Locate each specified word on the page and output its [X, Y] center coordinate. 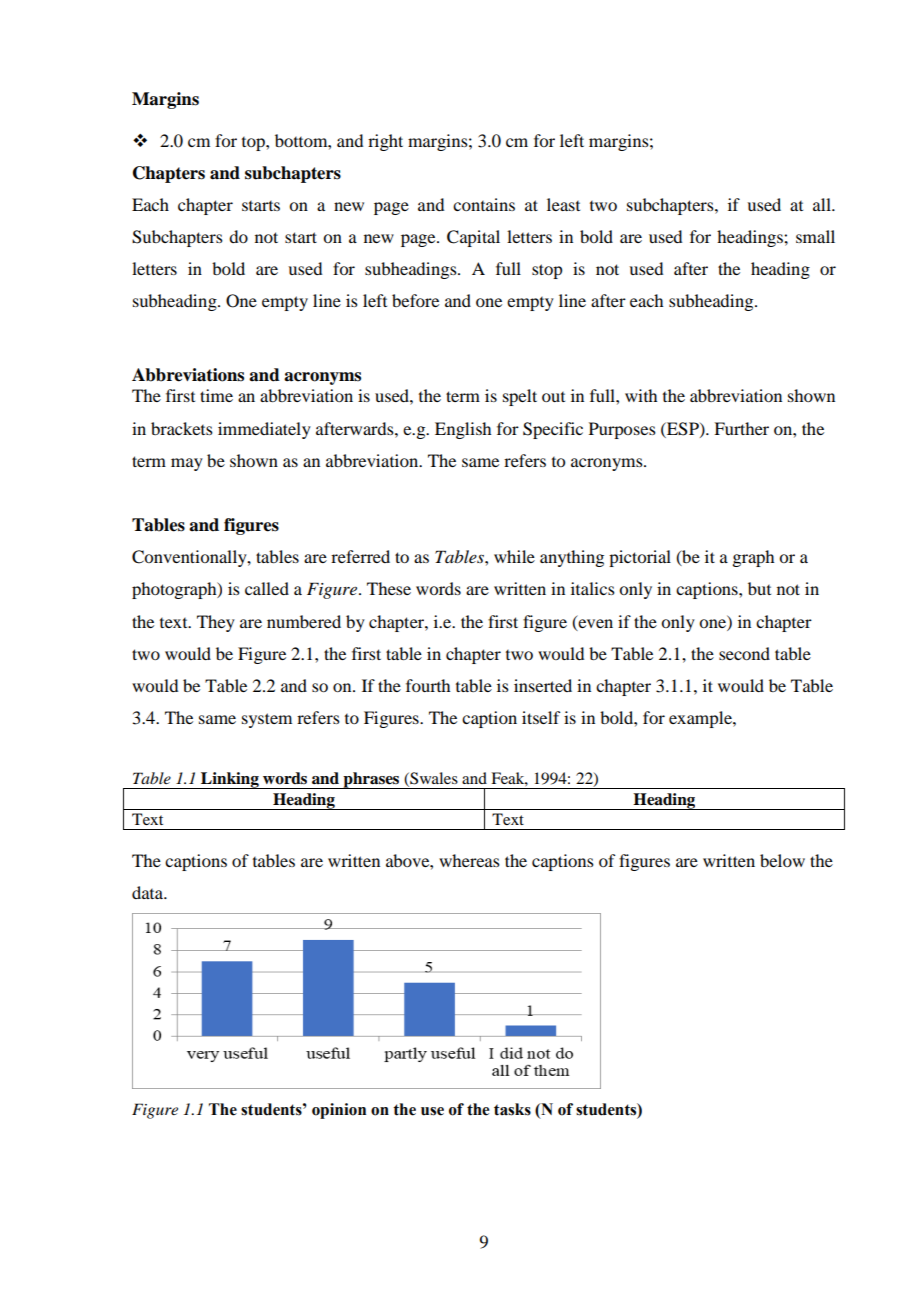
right [385, 142]
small [815, 236]
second [744, 653]
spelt [520, 397]
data [148, 892]
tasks [512, 1109]
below [782, 860]
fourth [428, 685]
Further [741, 428]
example [701, 719]
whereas [469, 860]
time [216, 395]
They [216, 623]
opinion [339, 1111]
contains [484, 204]
